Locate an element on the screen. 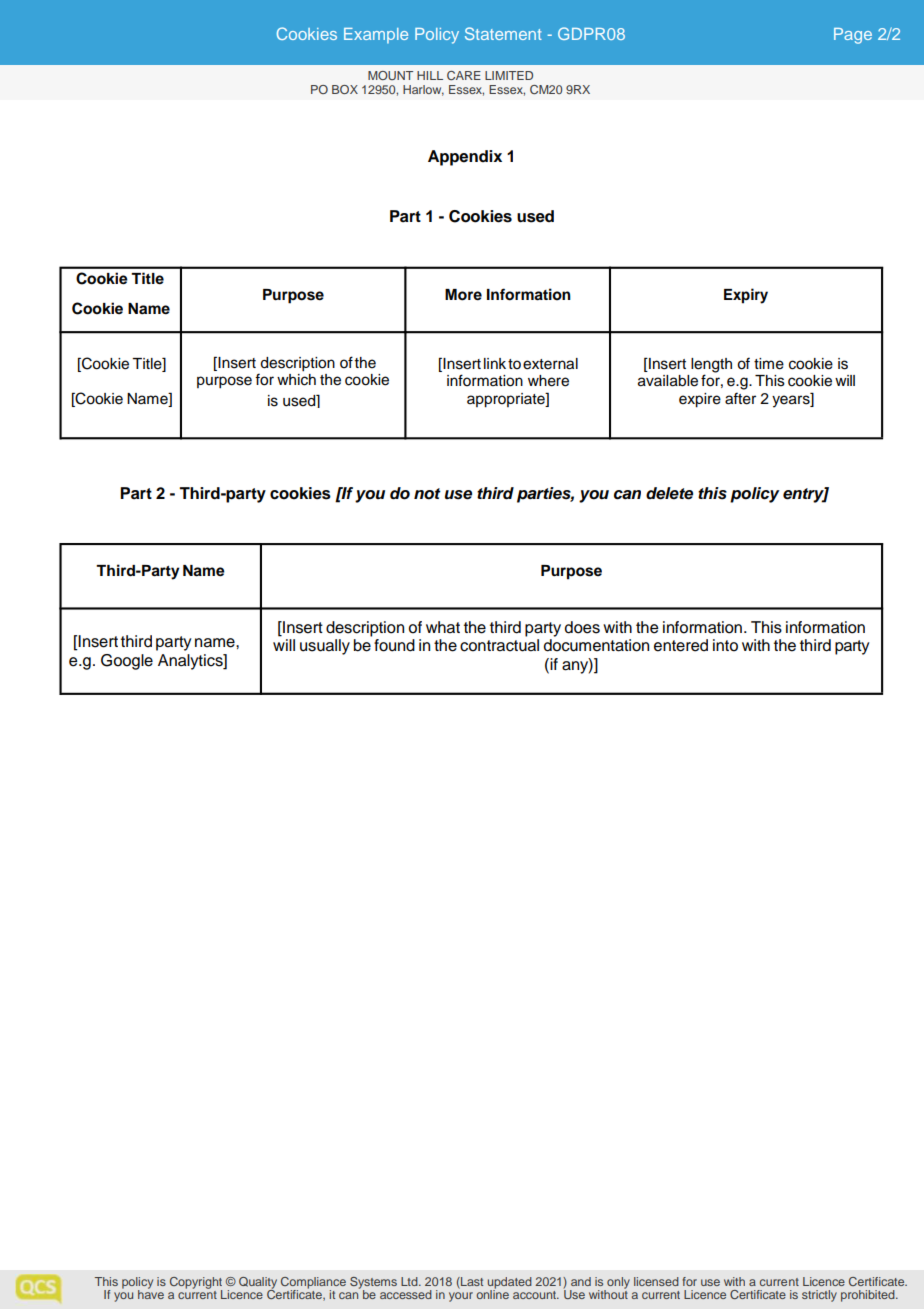  Page is located at coordinates (853, 36).
